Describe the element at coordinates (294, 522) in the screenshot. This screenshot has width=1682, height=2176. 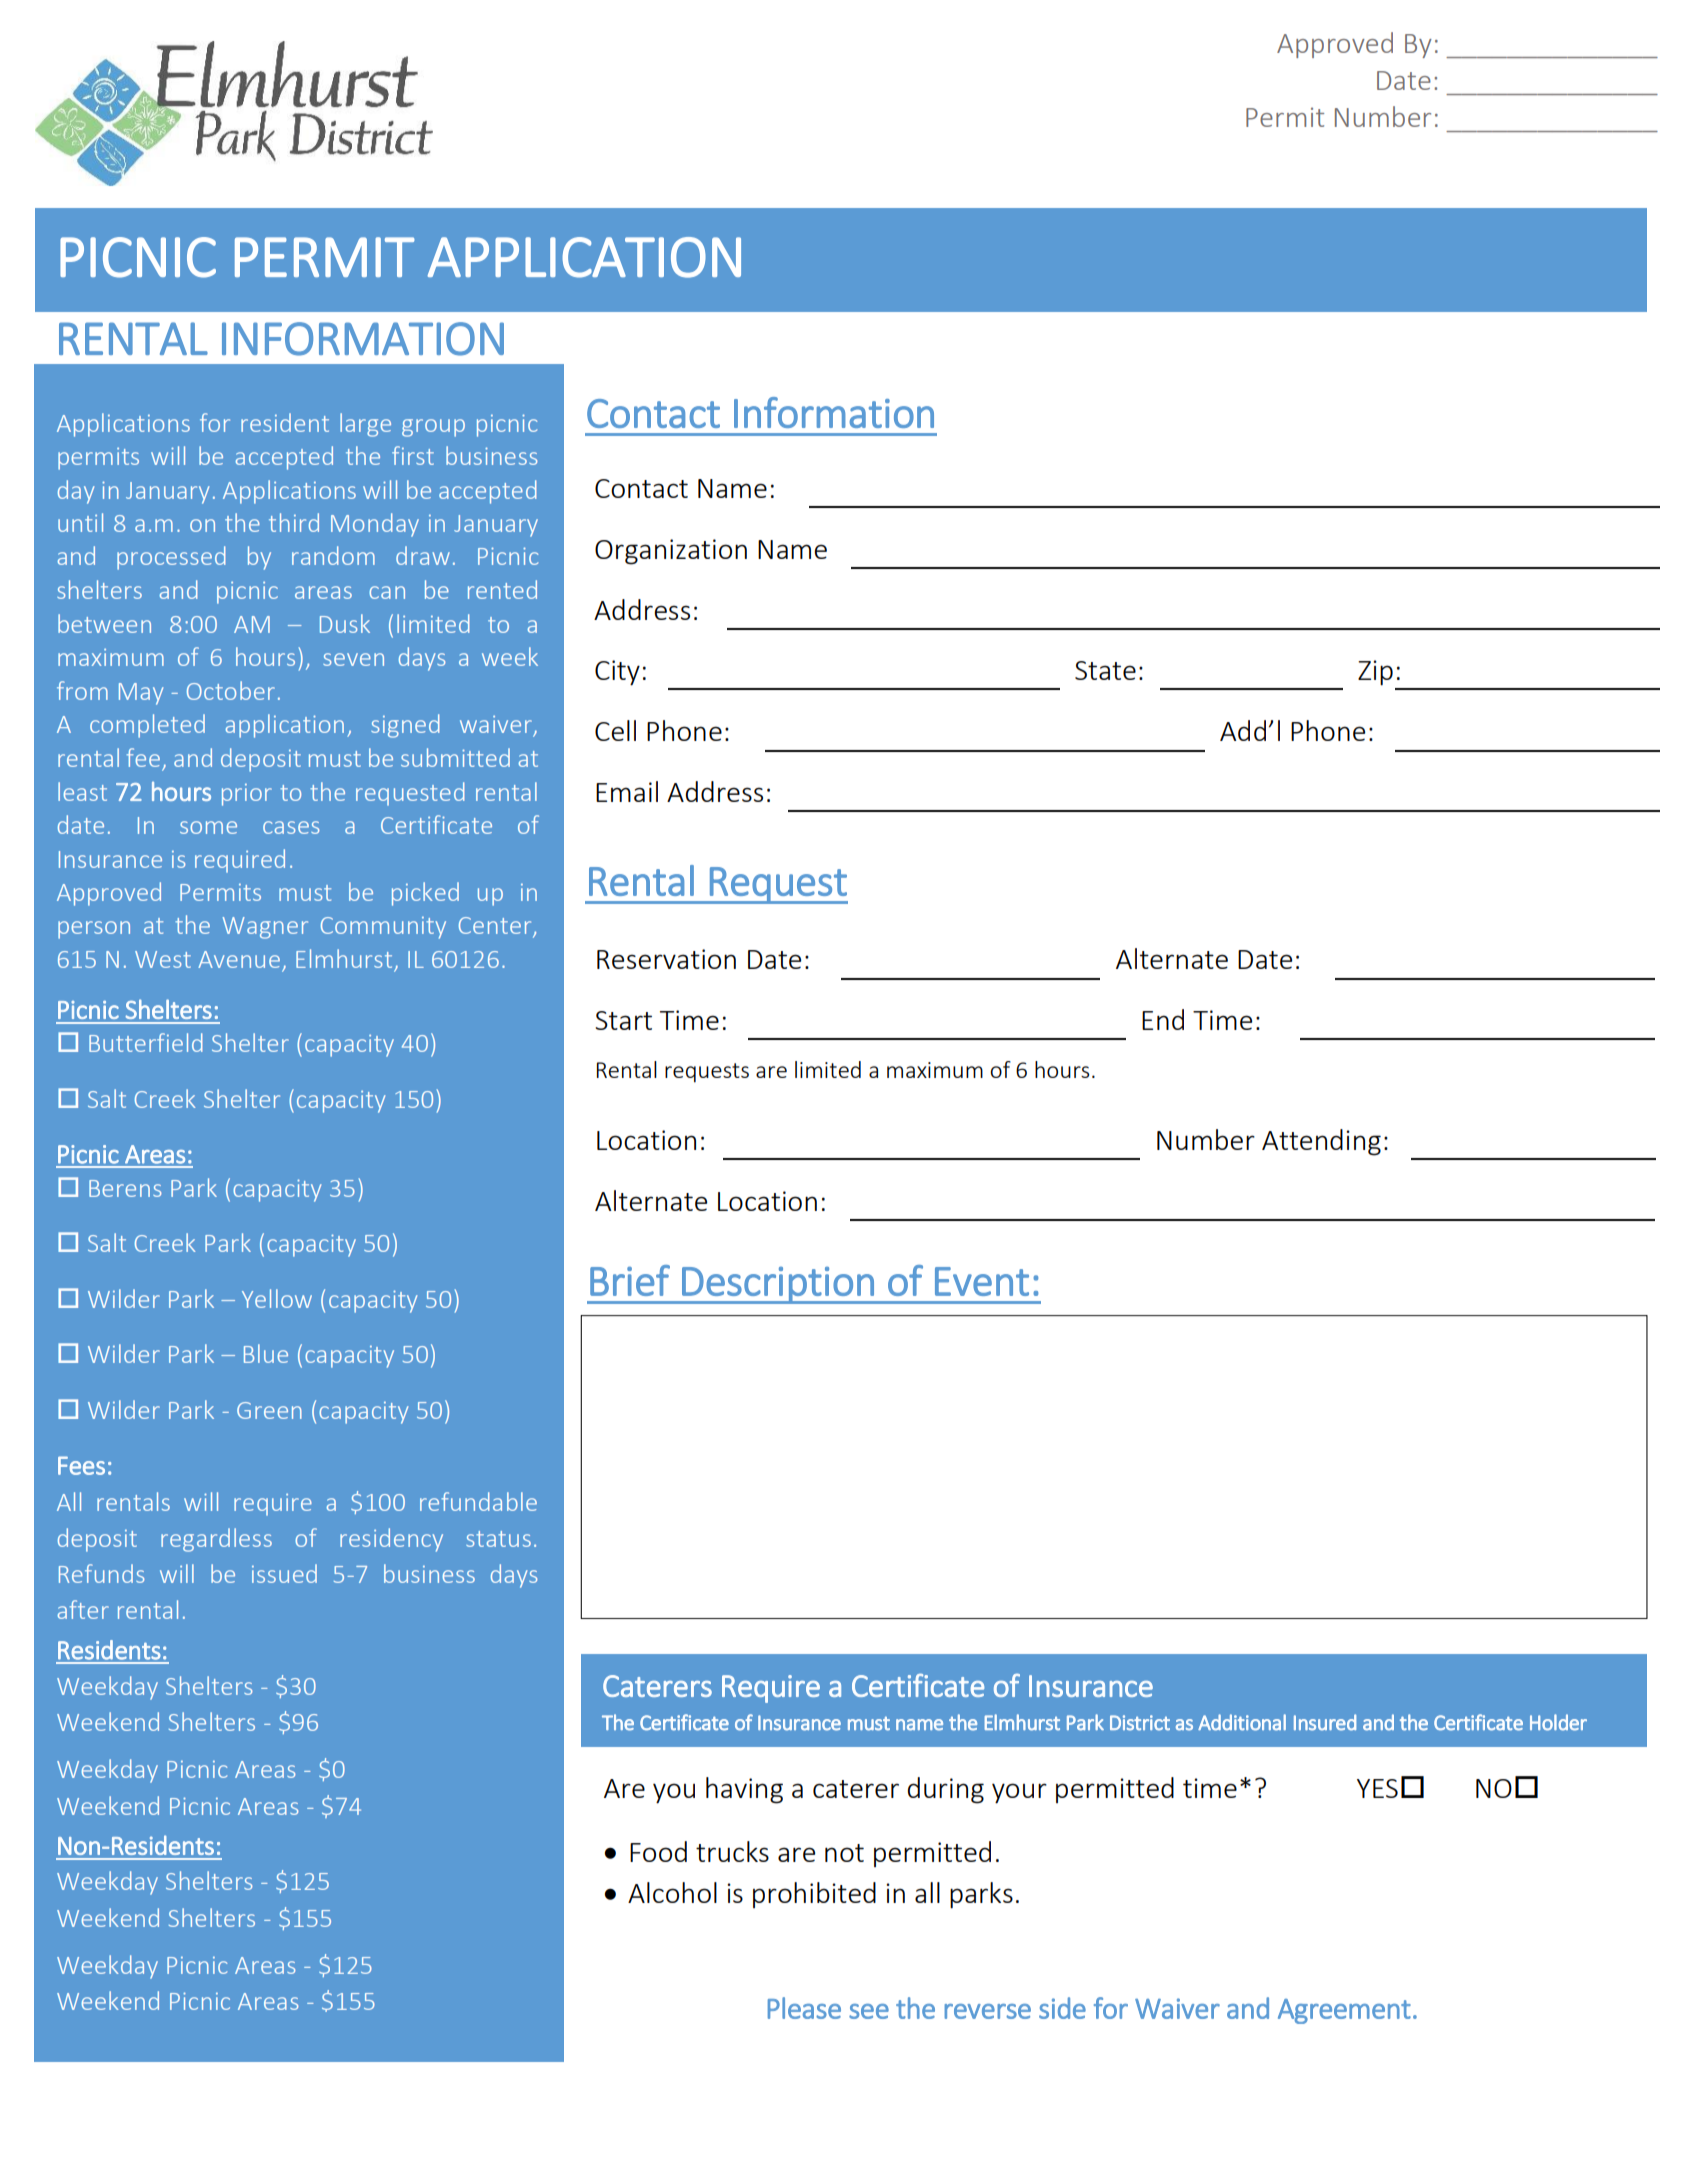
I see `third` at that location.
